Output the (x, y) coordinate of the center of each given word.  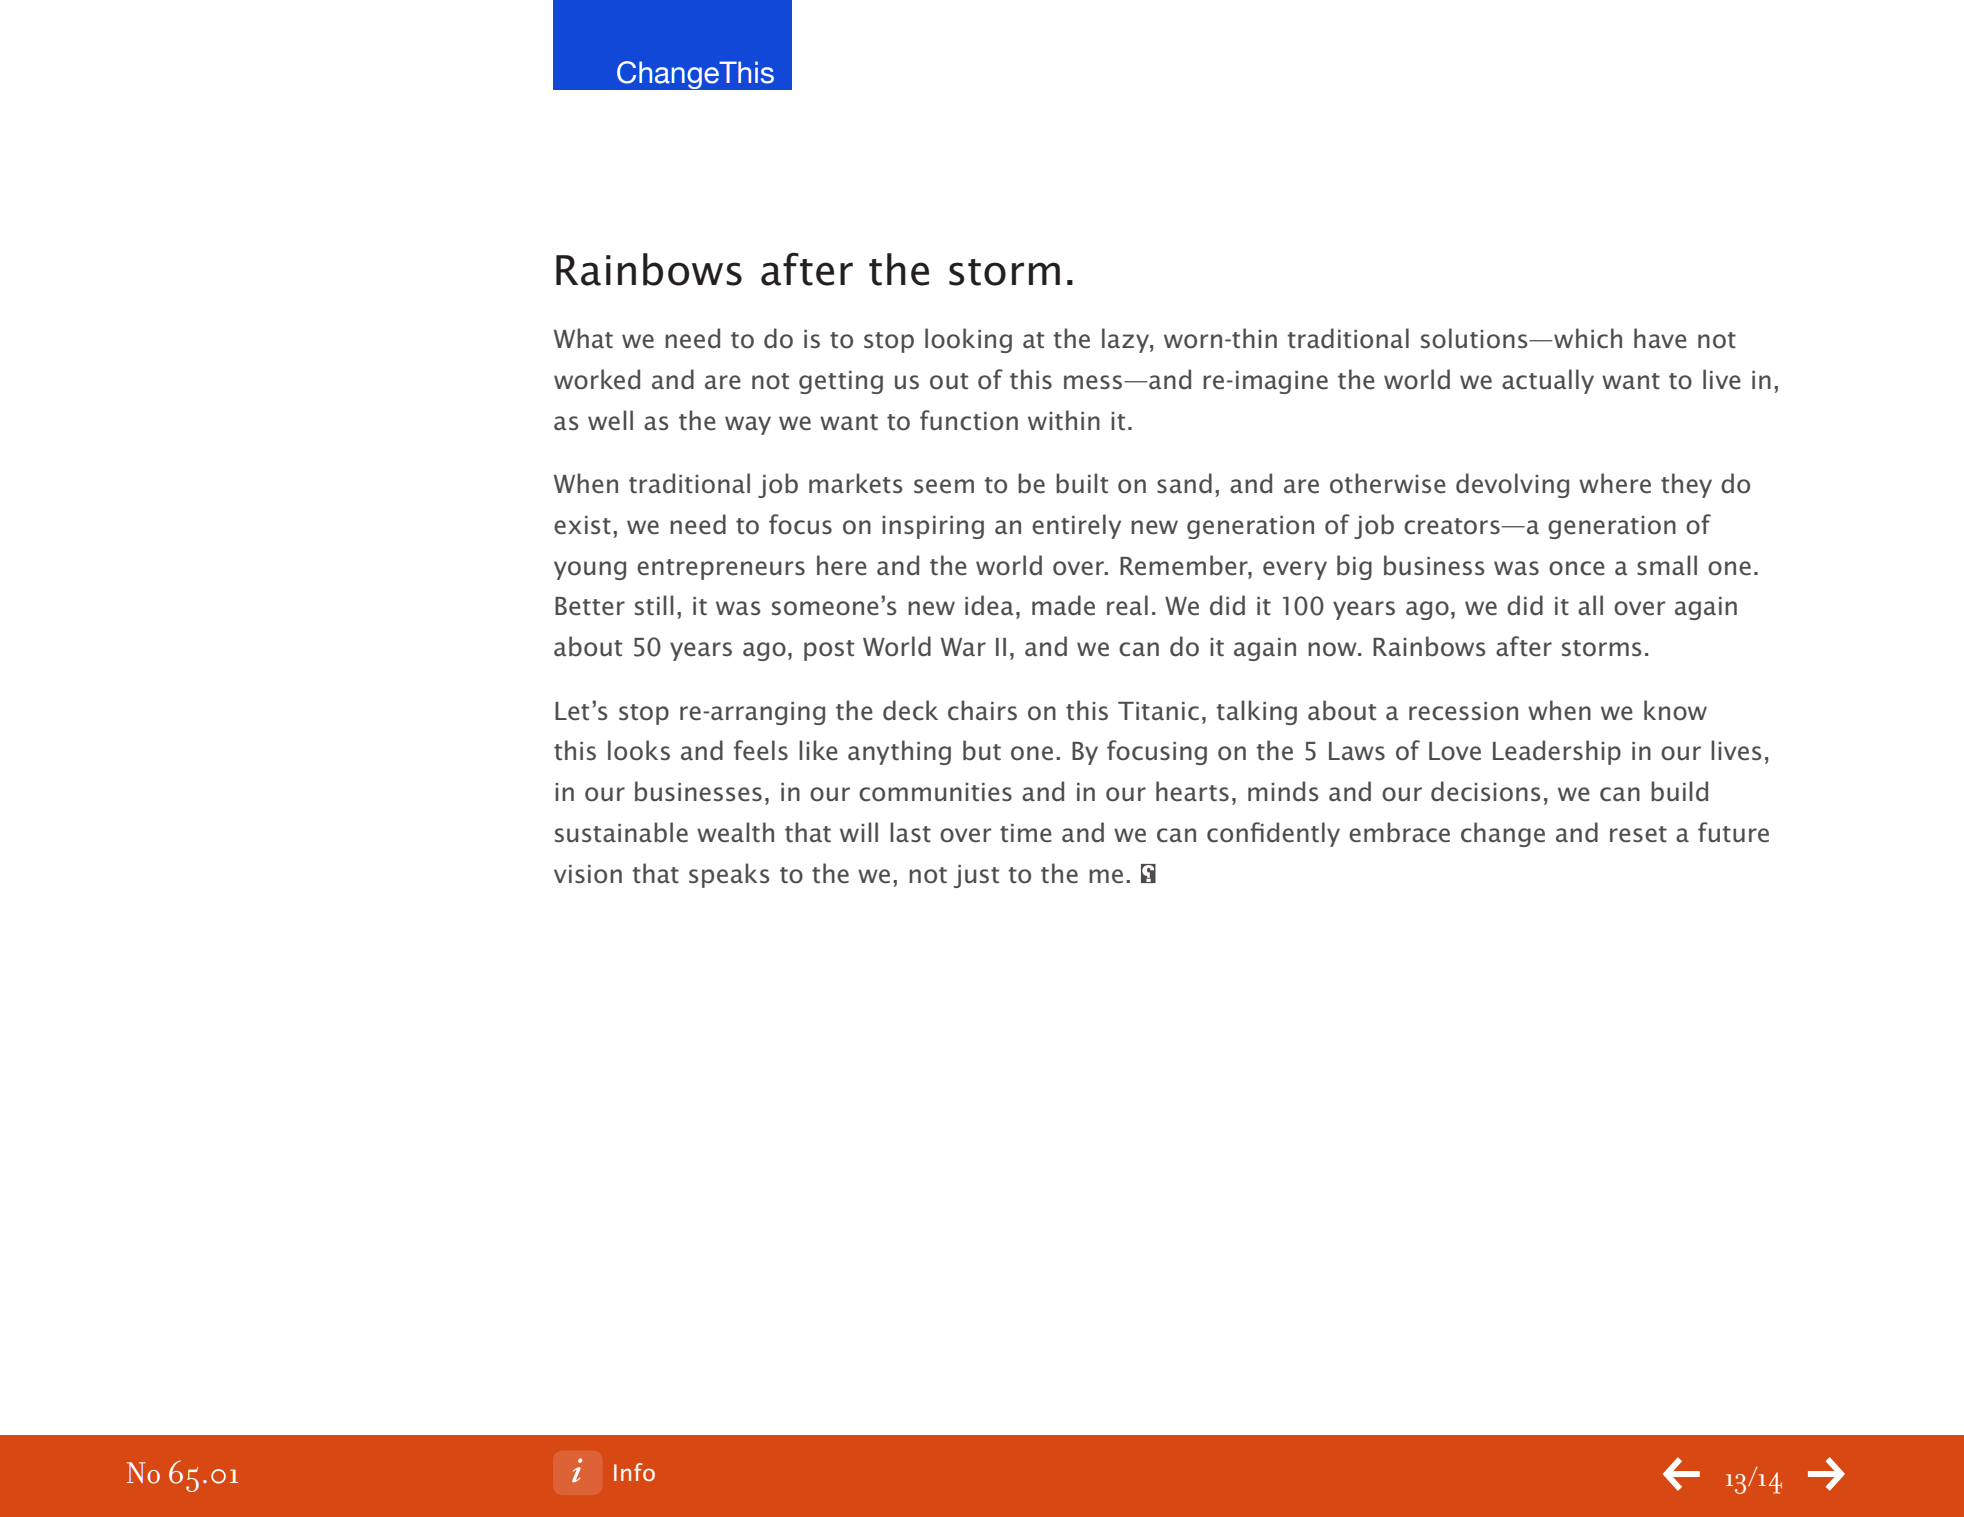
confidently (1273, 834)
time (1026, 833)
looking (968, 340)
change (1503, 834)
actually (1548, 381)
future (1733, 832)
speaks (729, 875)
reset (1638, 834)
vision (588, 874)
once (1577, 568)
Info (634, 1472)
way (748, 425)
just (976, 876)
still (654, 605)
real (1127, 605)
